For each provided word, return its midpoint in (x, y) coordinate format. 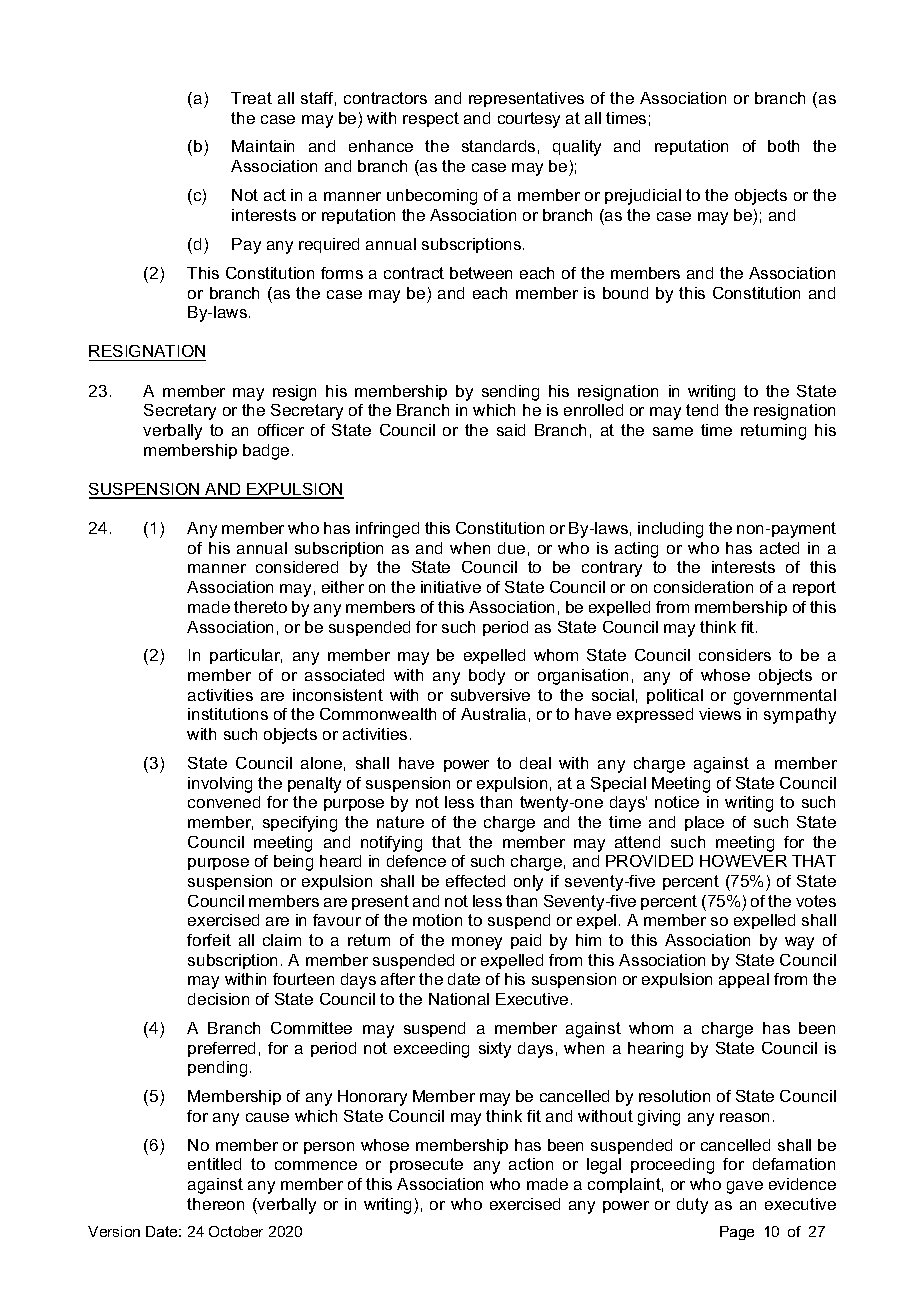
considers (735, 655)
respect (431, 119)
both (783, 146)
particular (246, 656)
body (487, 677)
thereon (215, 1204)
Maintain (263, 146)
